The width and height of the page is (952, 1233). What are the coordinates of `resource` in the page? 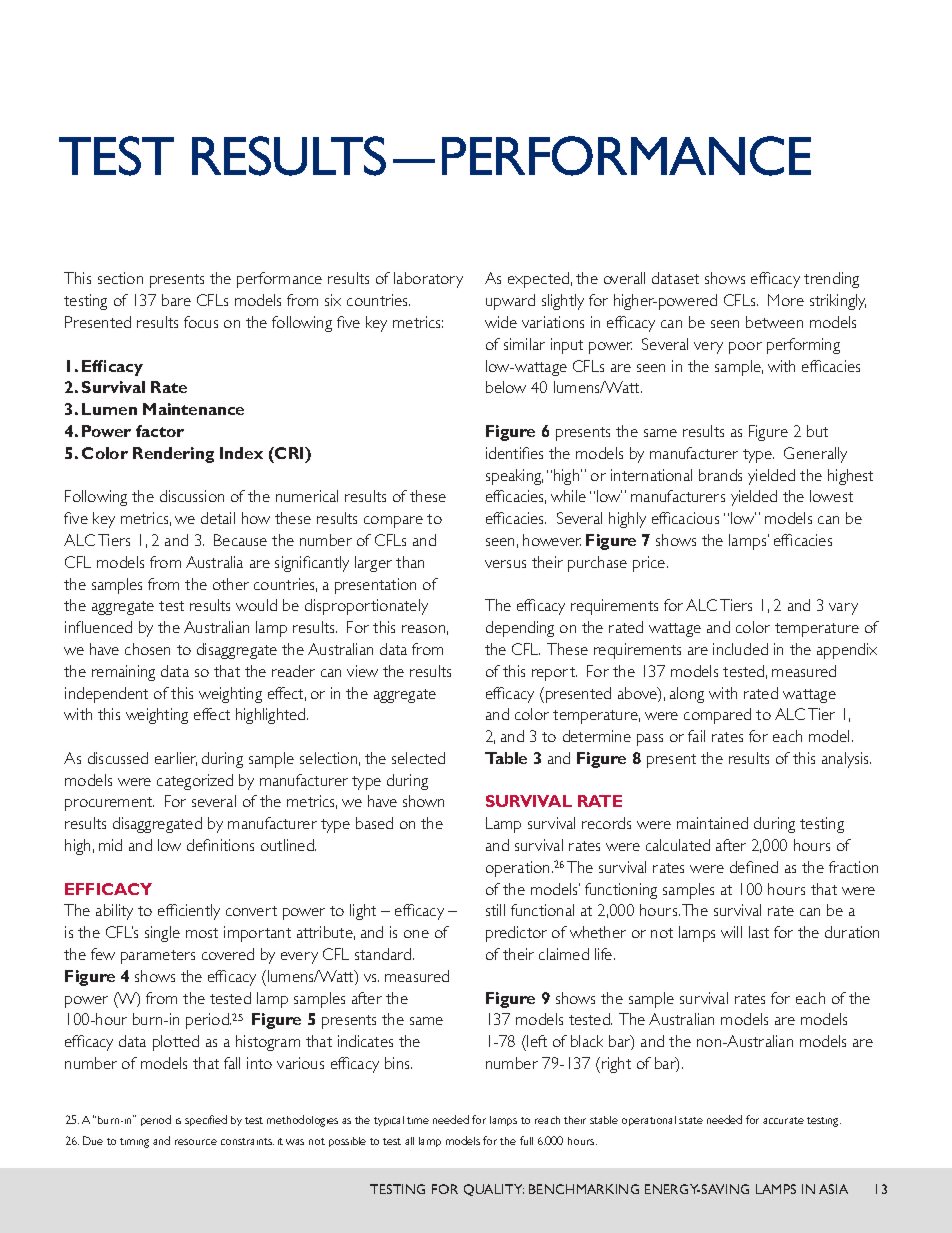 It's located at (196, 1142).
